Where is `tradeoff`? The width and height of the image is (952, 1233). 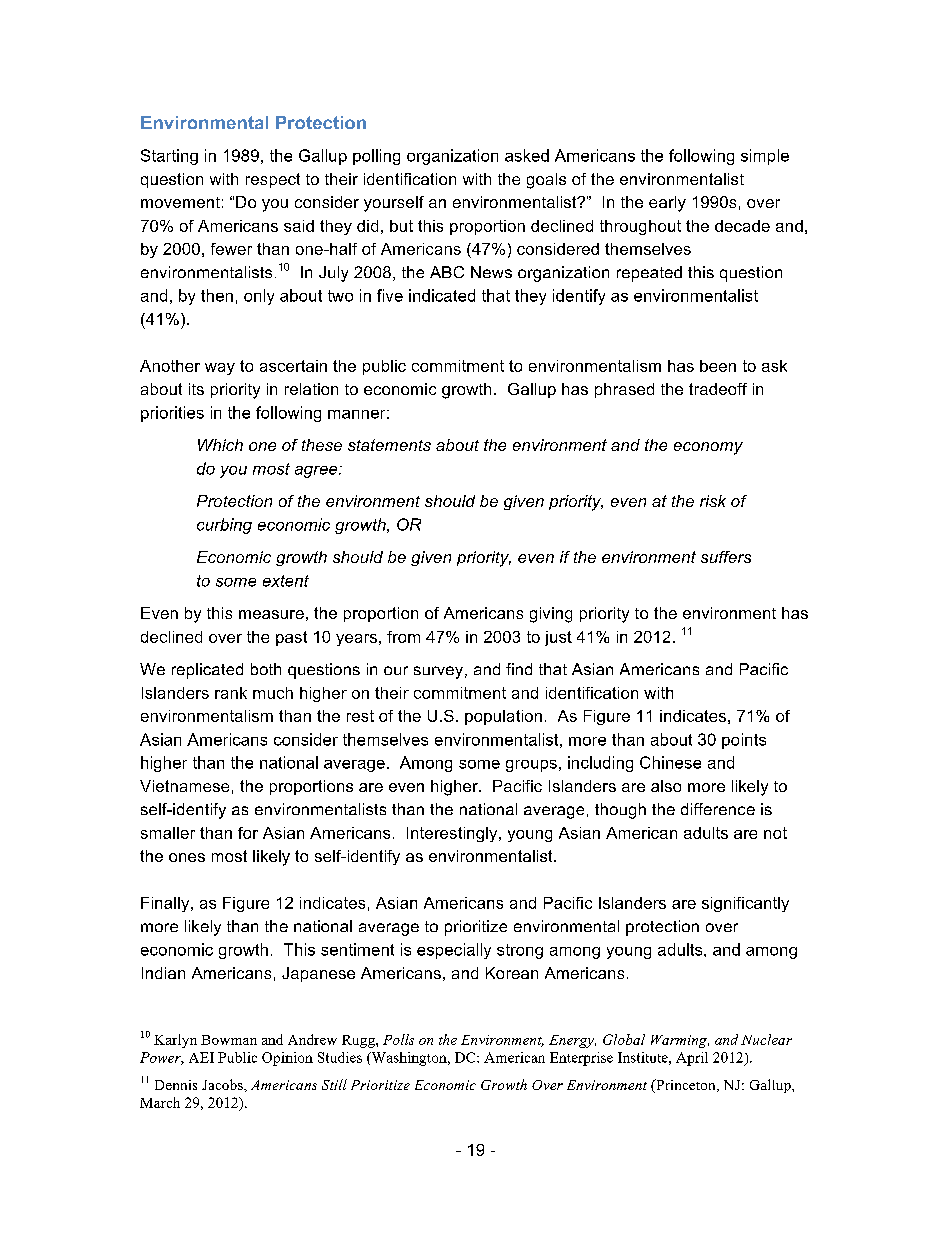 tradeoff is located at coordinates (718, 389).
